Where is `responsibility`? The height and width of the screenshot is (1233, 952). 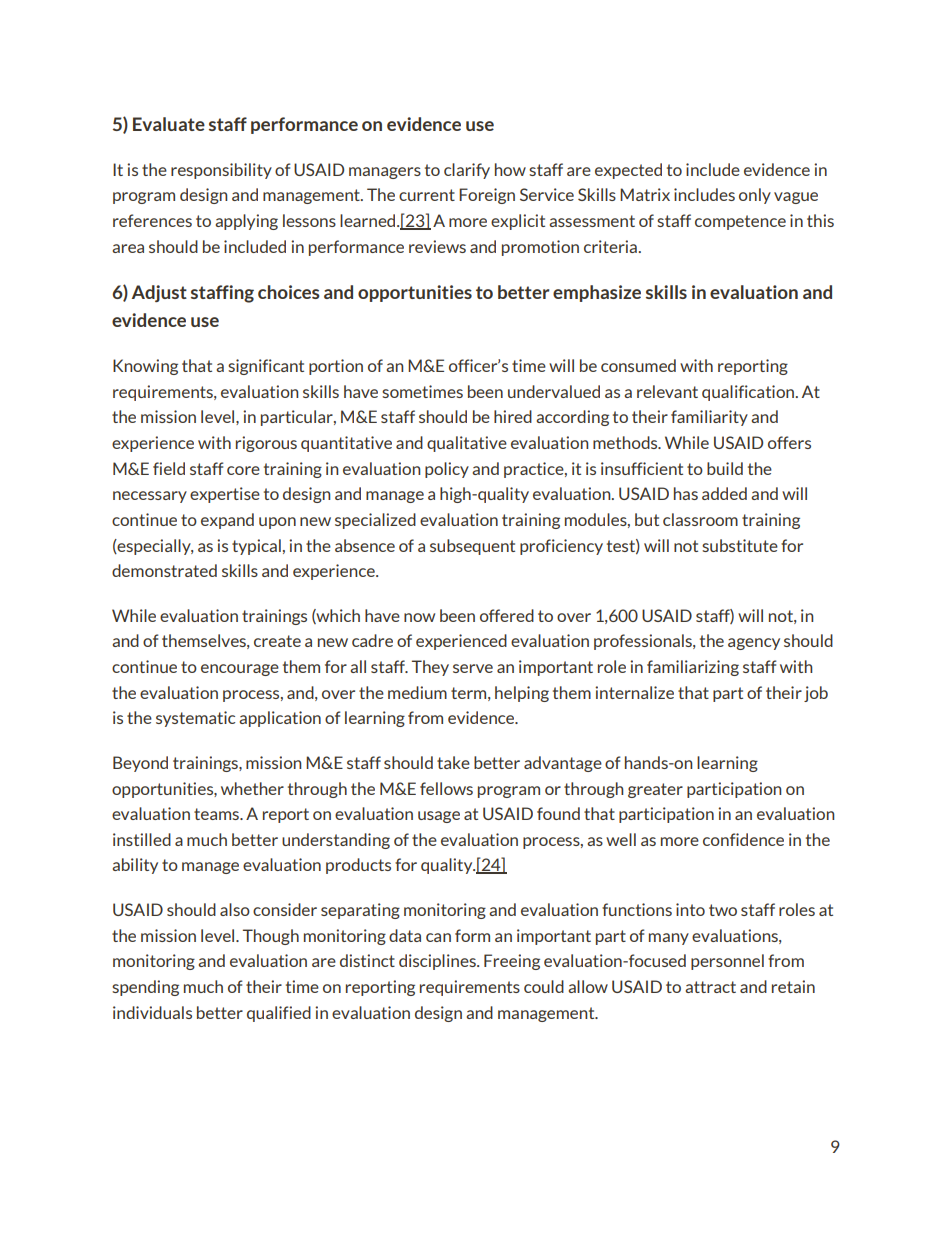 responsibility is located at coordinates (221, 171).
